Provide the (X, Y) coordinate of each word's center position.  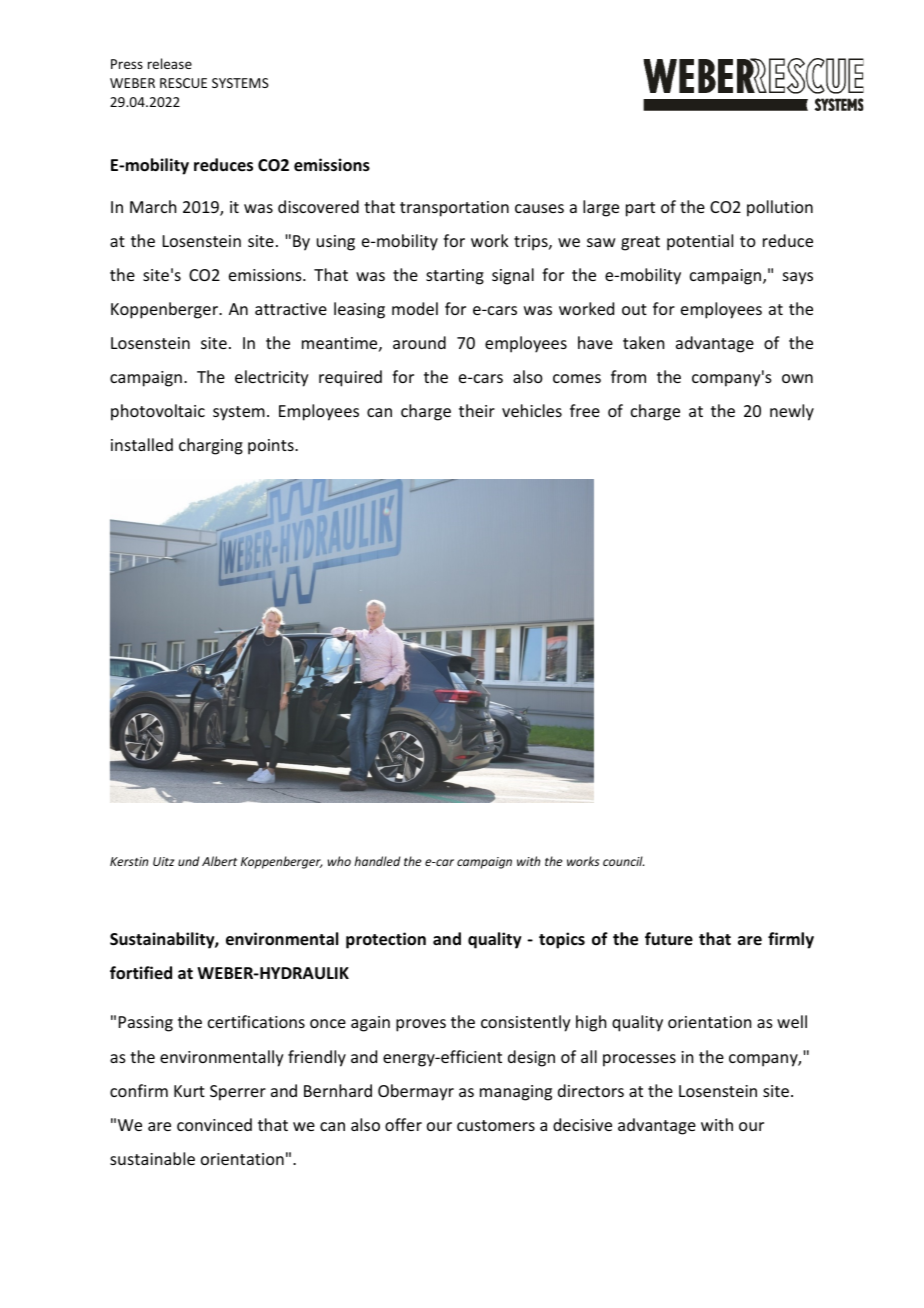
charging (211, 446)
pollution (780, 208)
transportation (454, 209)
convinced (214, 1124)
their (477, 410)
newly (792, 412)
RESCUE (183, 83)
